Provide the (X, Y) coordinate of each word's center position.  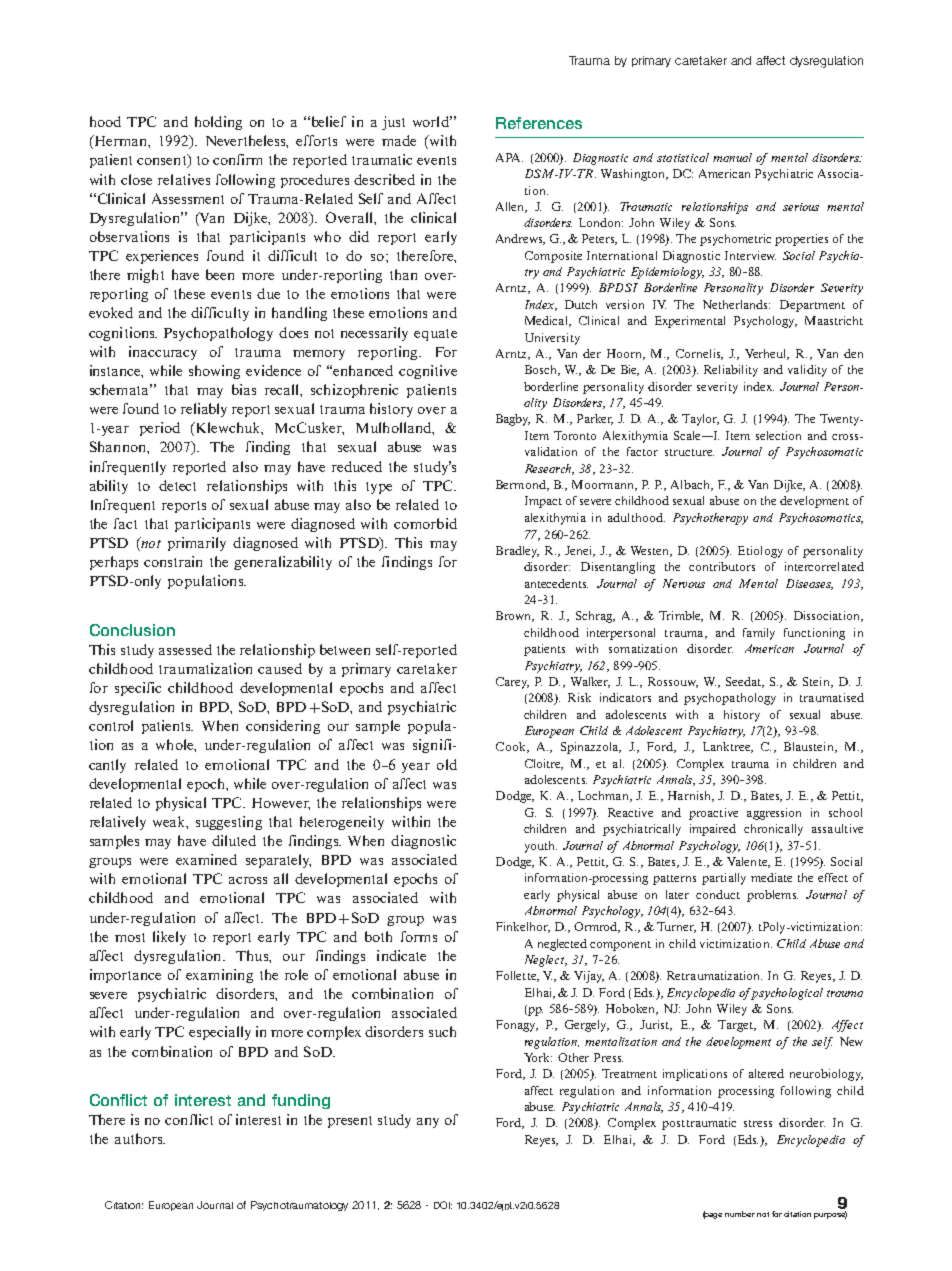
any (428, 1123)
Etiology (760, 552)
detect (177, 485)
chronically (773, 830)
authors (140, 1138)
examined (206, 859)
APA (509, 157)
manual (732, 157)
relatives (184, 179)
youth (541, 847)
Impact (543, 502)
